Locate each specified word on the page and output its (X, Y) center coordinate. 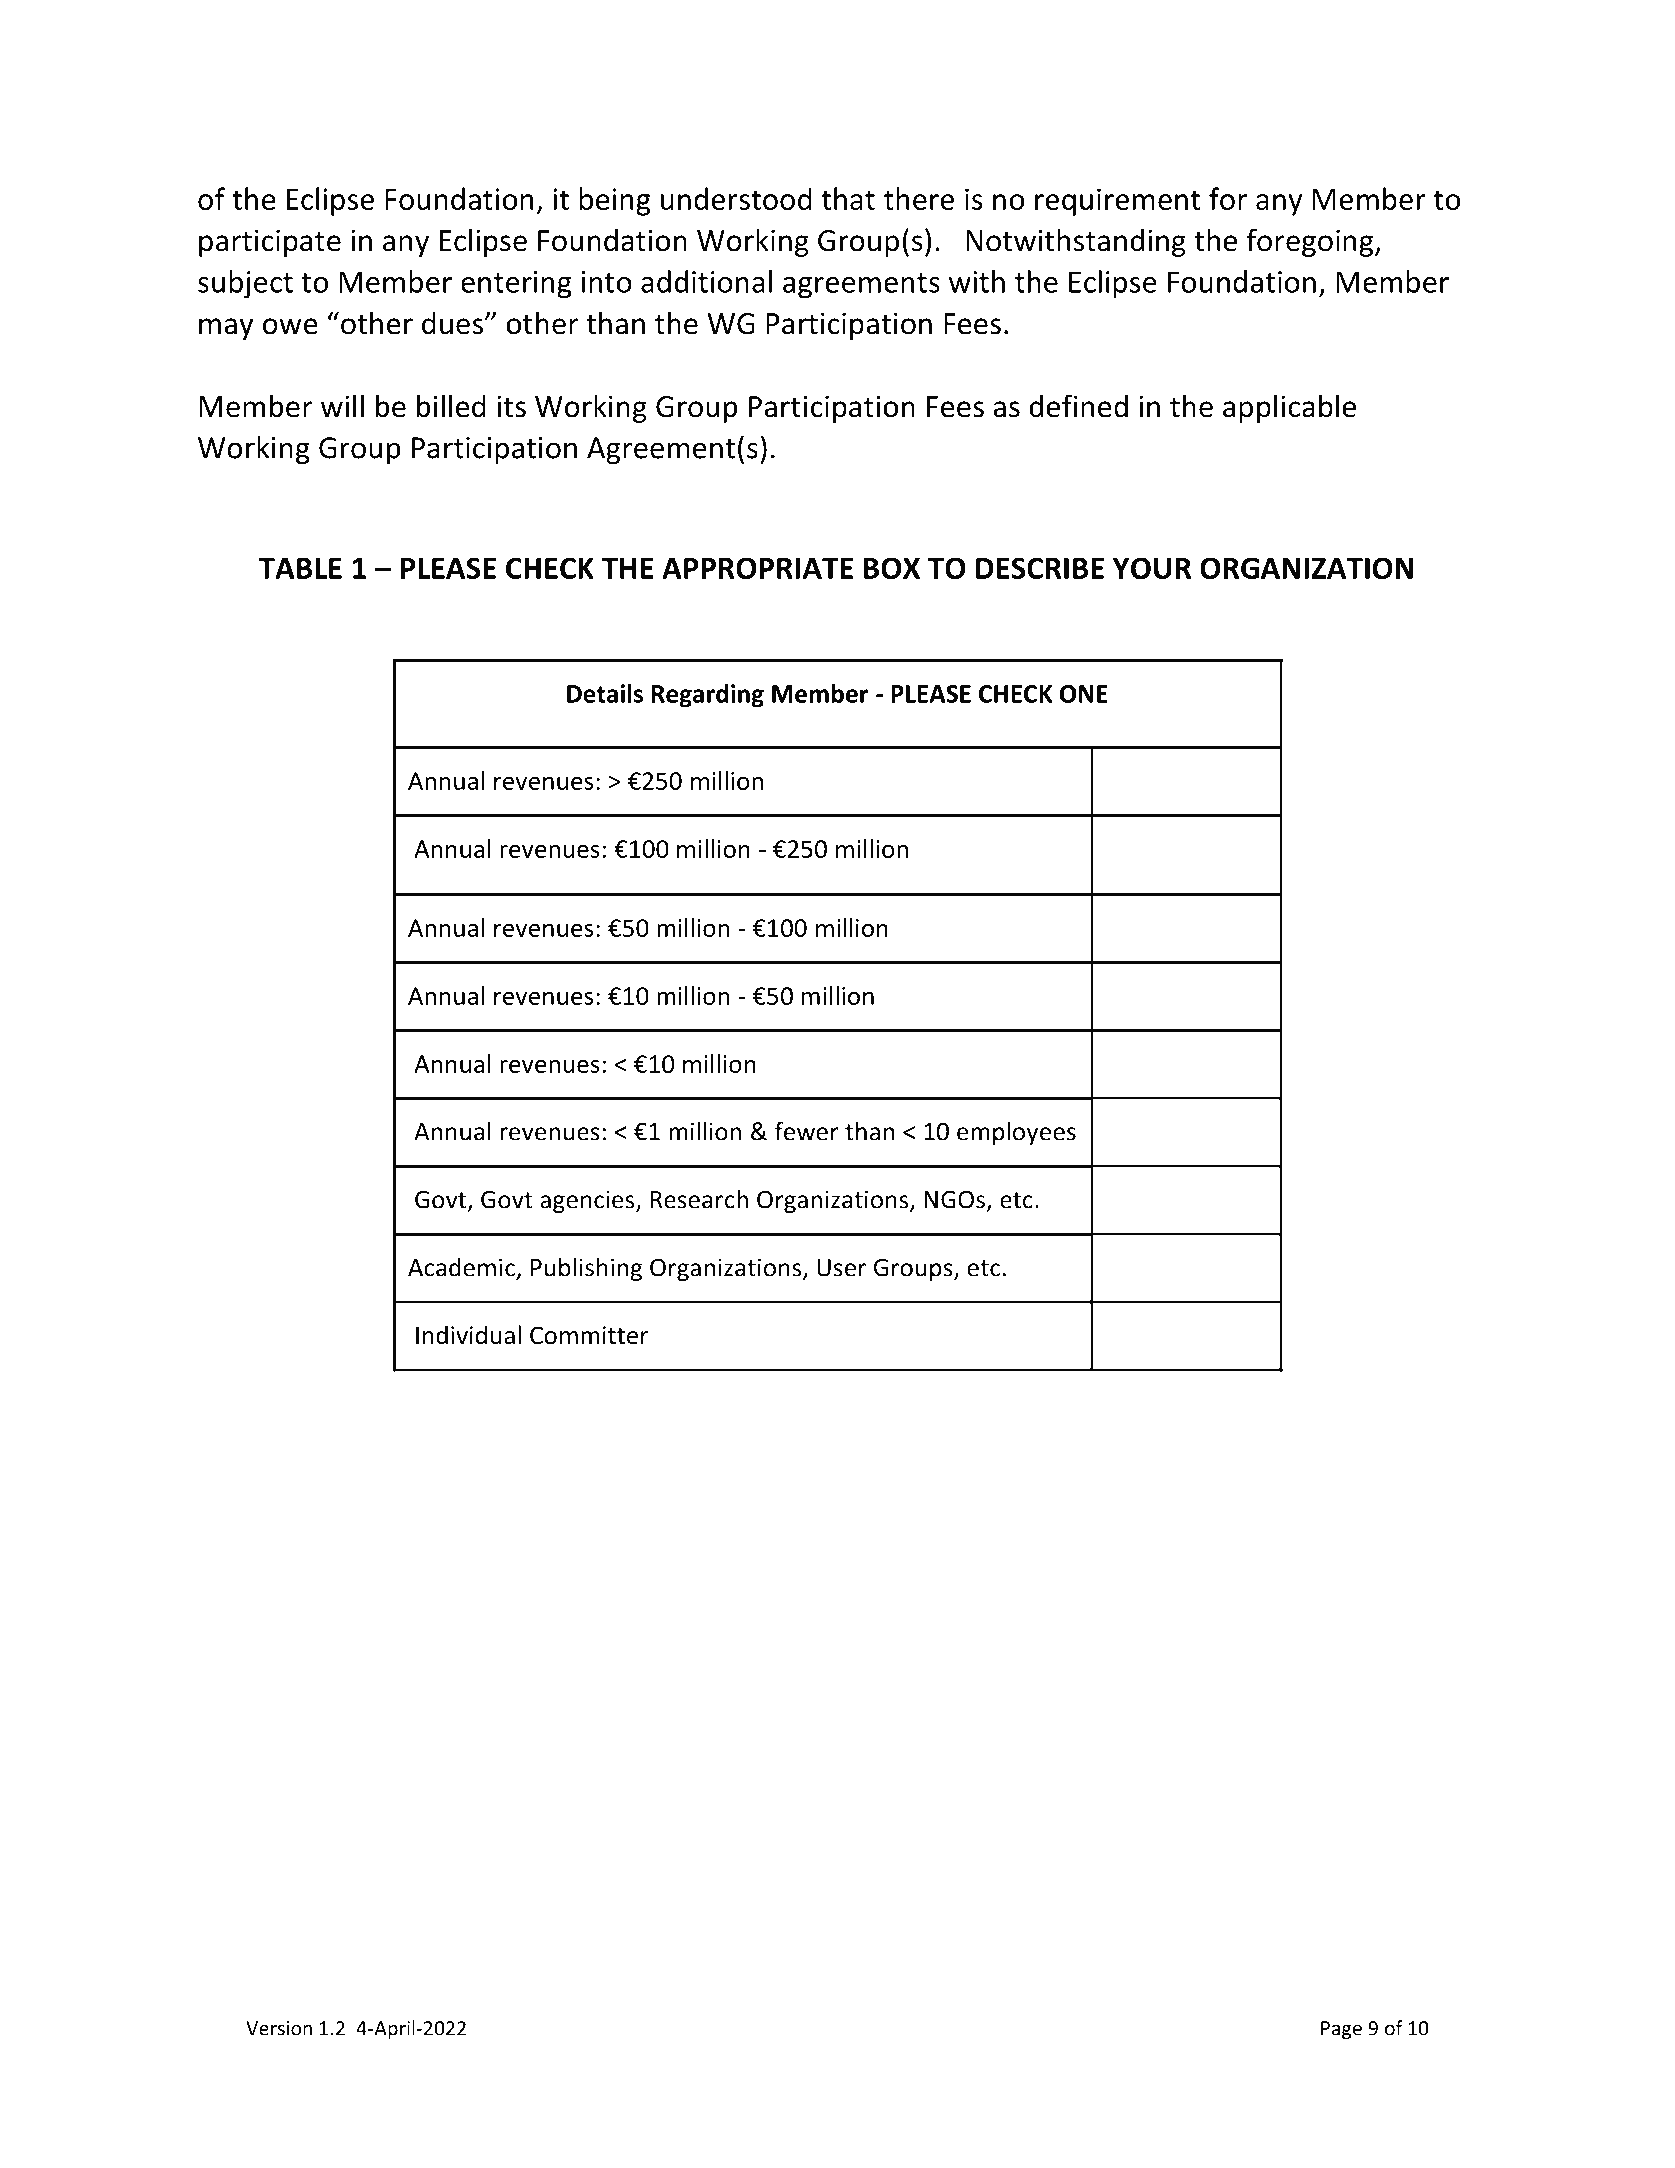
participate (270, 243)
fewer (807, 1131)
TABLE (300, 568)
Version (279, 2028)
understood (736, 198)
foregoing (1311, 242)
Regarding (708, 696)
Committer (589, 1335)
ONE (1084, 694)
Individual (468, 1335)
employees (1016, 1133)
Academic (461, 1267)
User (841, 1268)
